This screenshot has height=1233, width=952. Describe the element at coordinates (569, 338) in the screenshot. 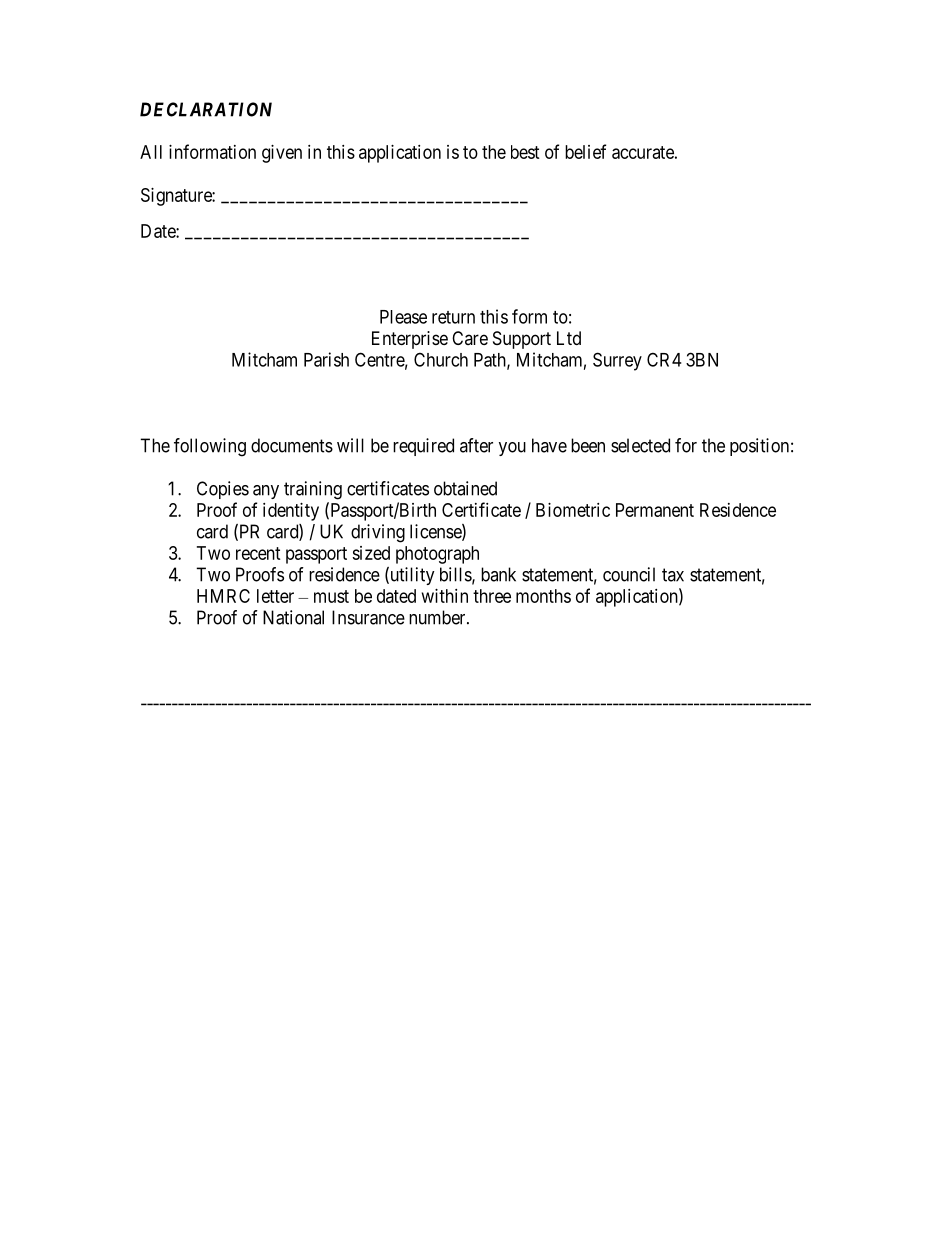

I see `Ltd` at that location.
